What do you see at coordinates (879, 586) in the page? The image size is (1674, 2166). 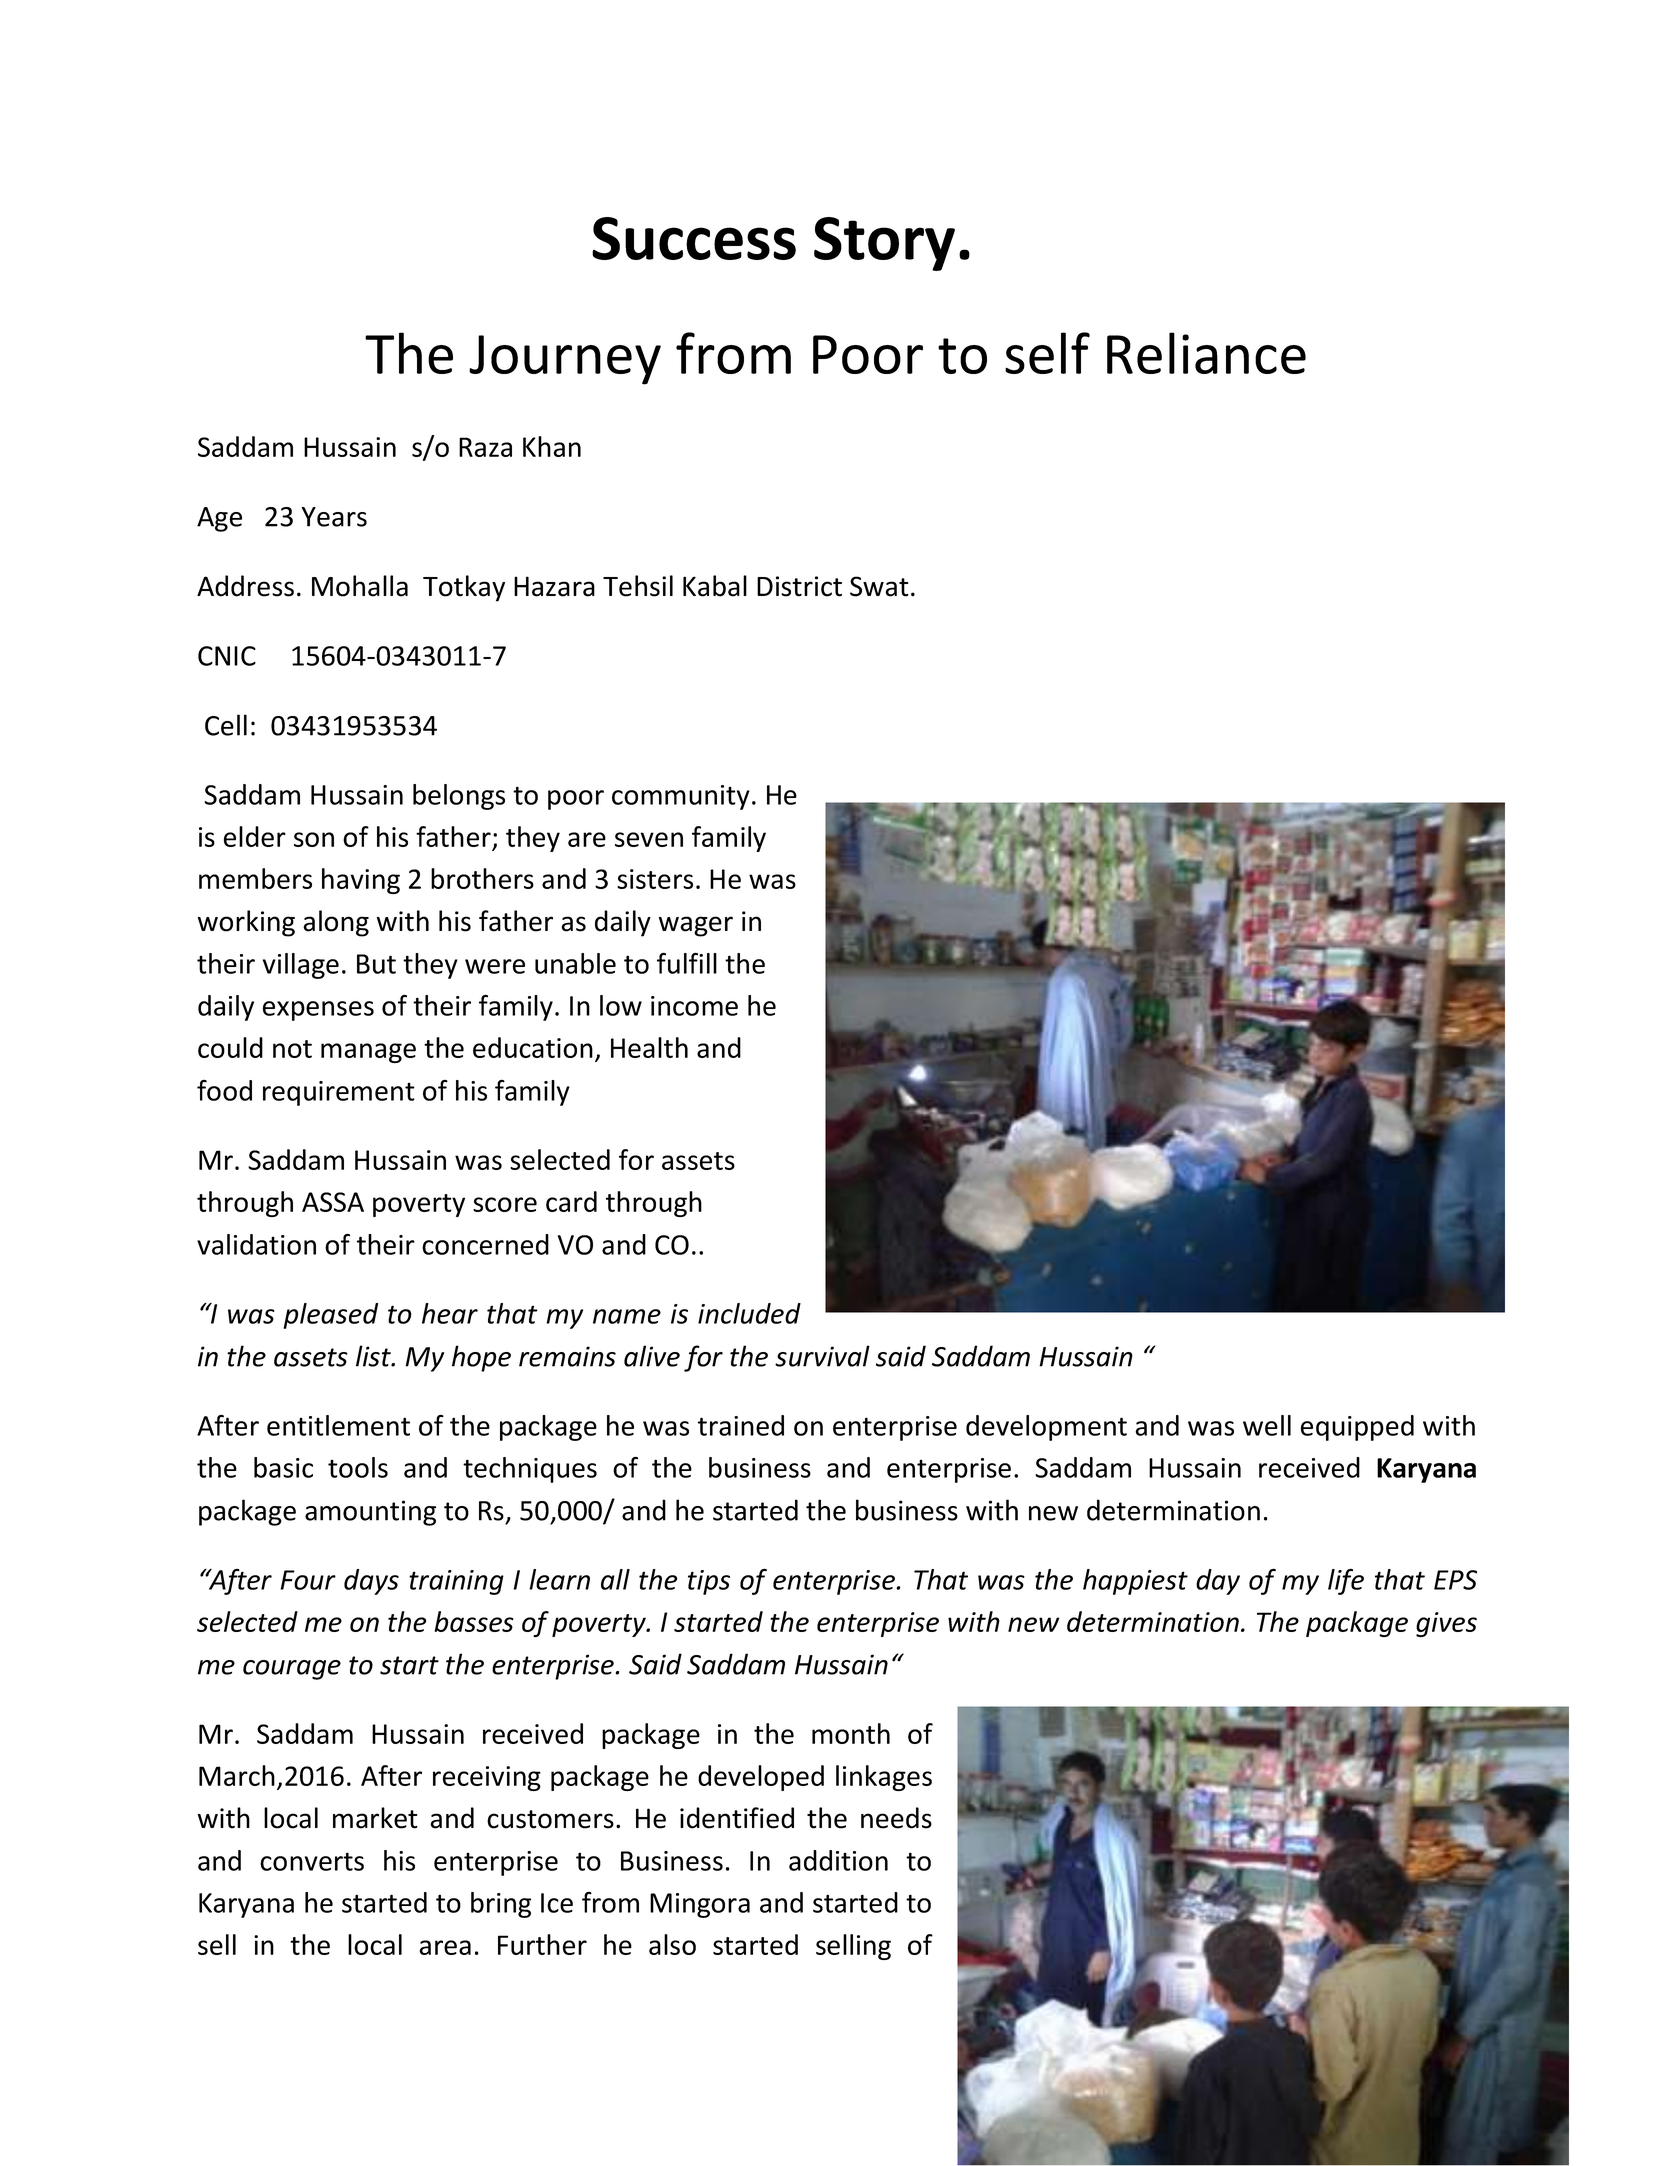 I see `Swat` at bounding box center [879, 586].
